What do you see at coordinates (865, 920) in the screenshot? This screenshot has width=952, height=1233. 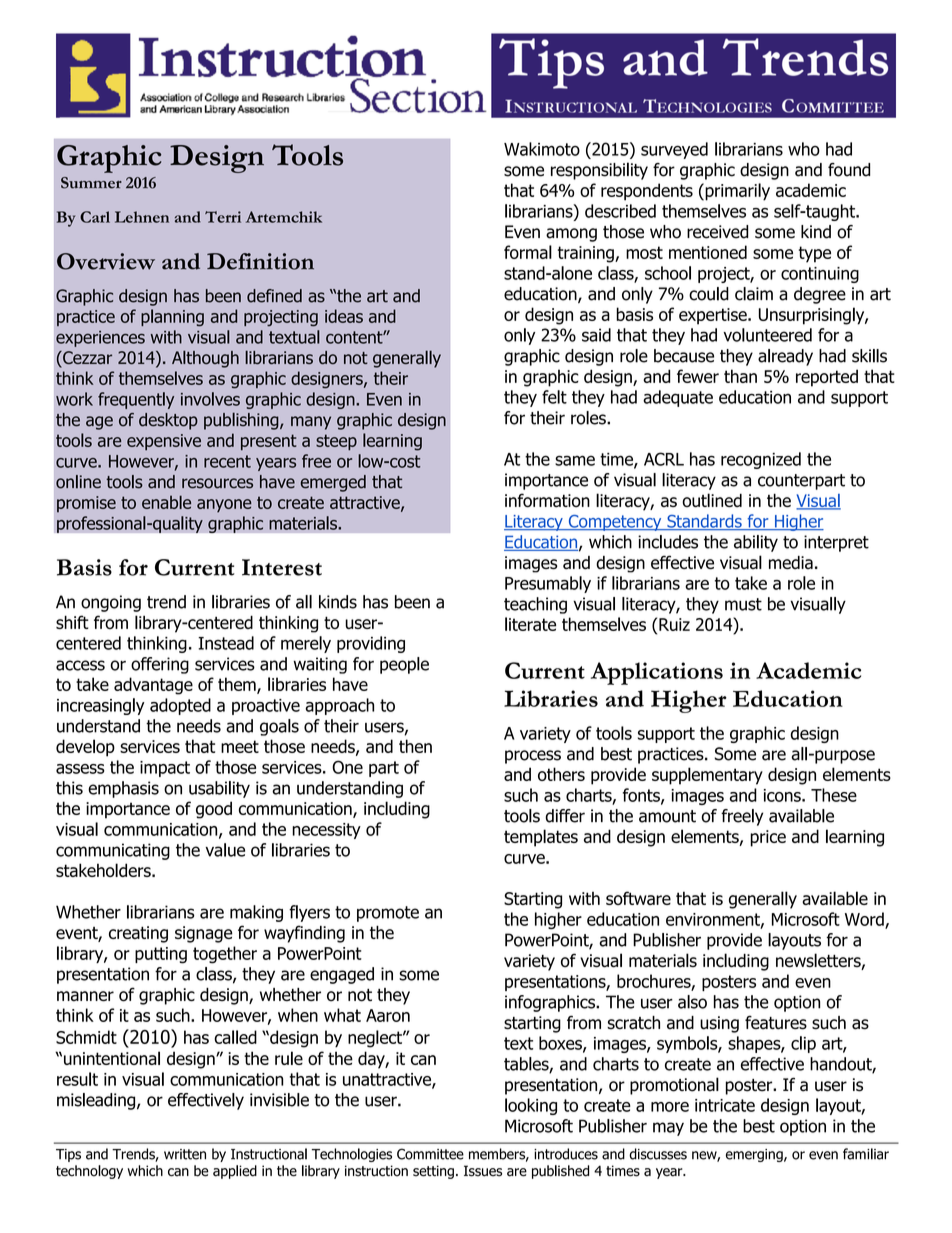 I see `Word` at bounding box center [865, 920].
